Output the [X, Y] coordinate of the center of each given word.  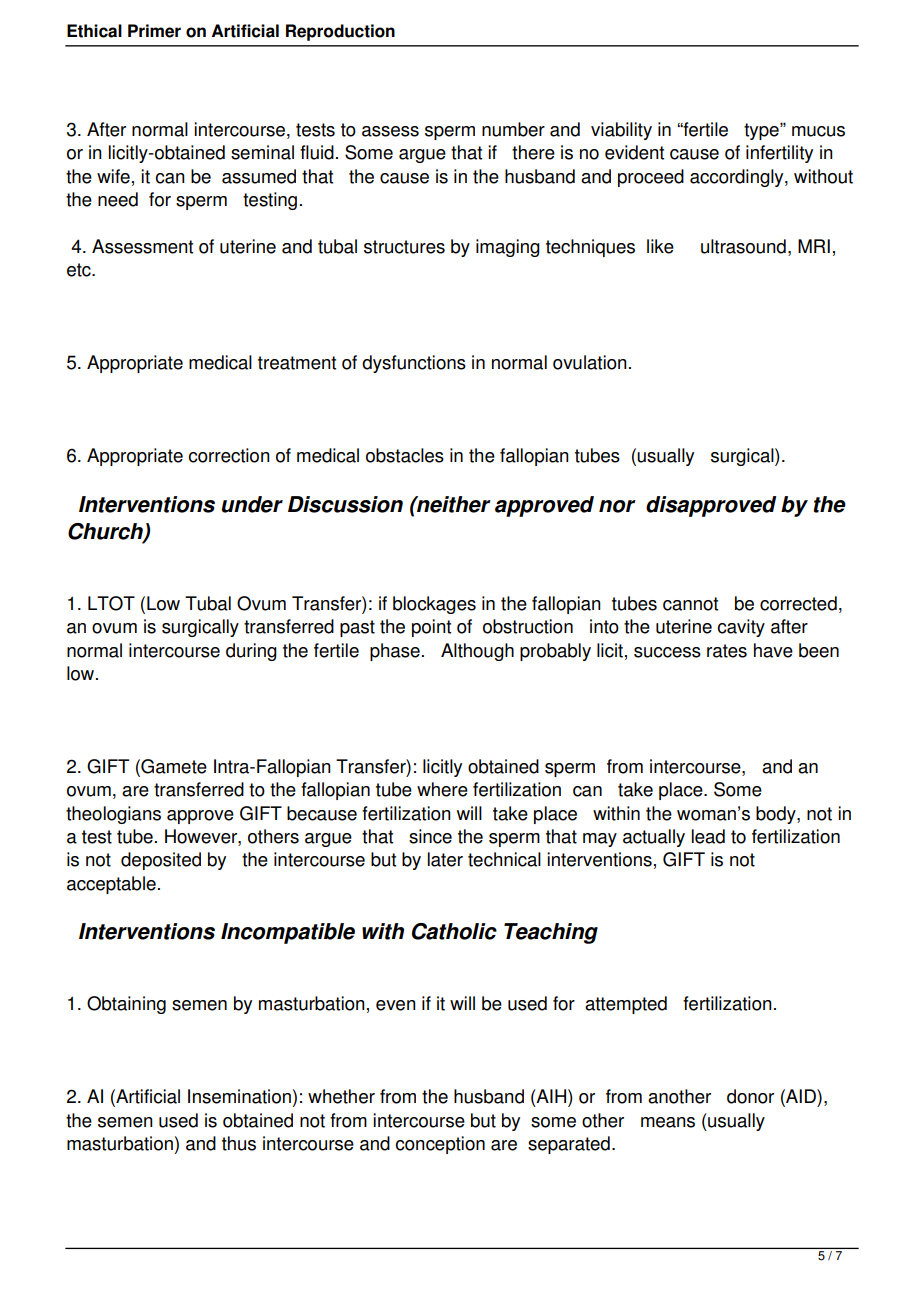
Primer [154, 31]
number [513, 129]
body [777, 815]
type [762, 131]
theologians [113, 815]
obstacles [405, 455]
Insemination [239, 1096]
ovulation [590, 362]
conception [440, 1145]
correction [229, 455]
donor [750, 1096]
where [442, 789]
